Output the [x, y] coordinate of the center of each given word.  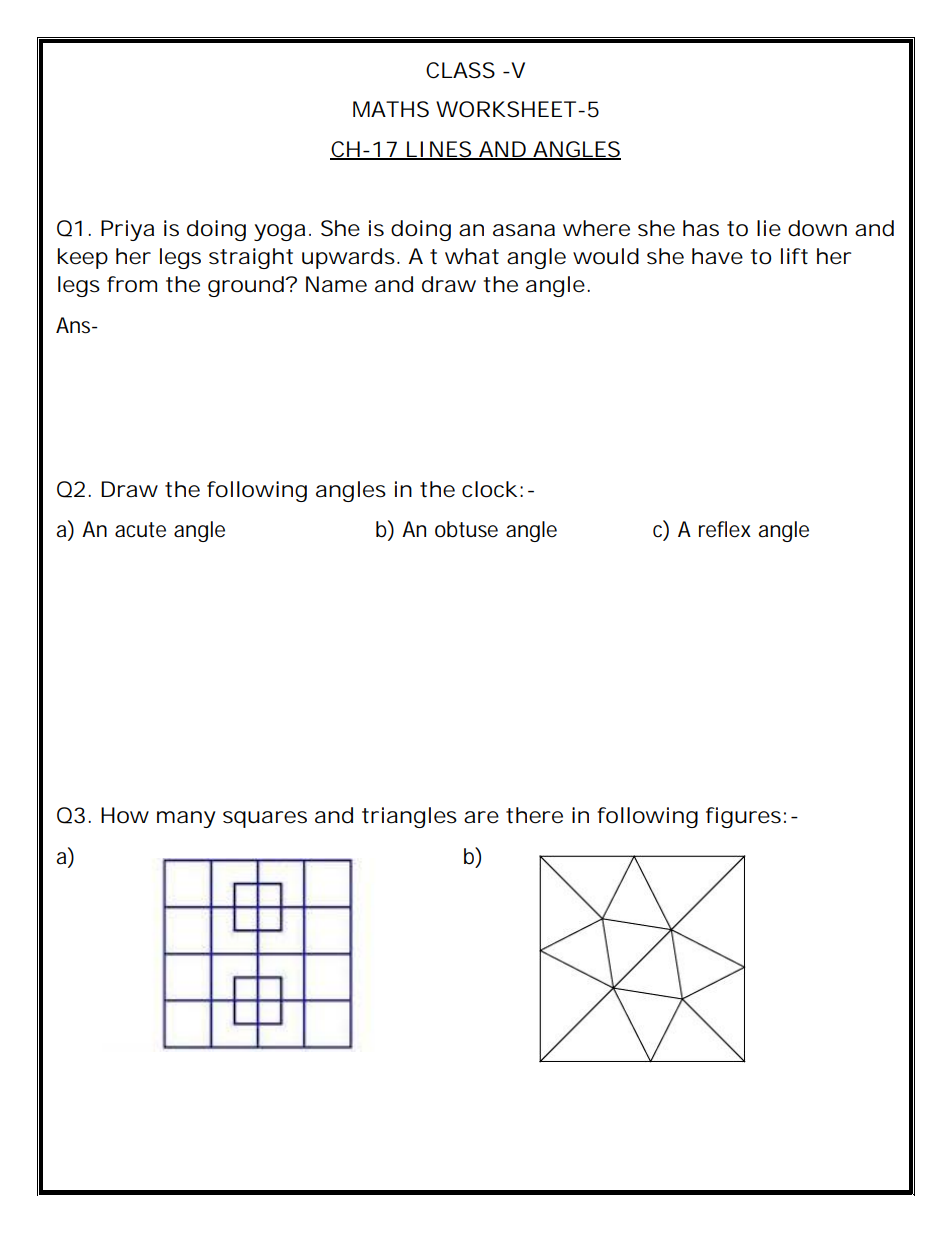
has [701, 228]
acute [140, 530]
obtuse [466, 529]
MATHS [391, 109]
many [186, 819]
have [717, 256]
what [472, 256]
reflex [725, 529]
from [132, 284]
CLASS [460, 70]
